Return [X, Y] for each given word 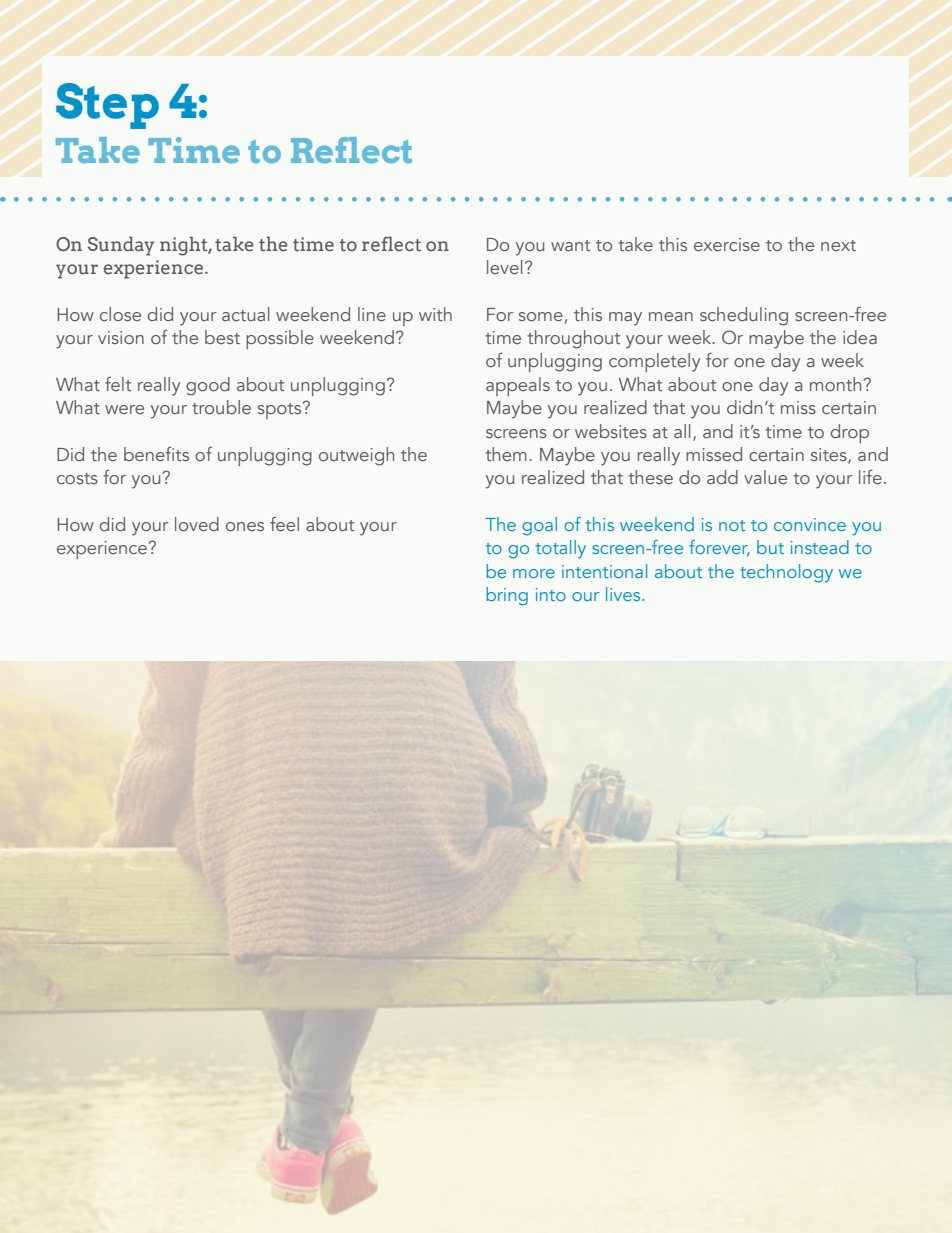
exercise [727, 244]
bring [507, 596]
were [124, 409]
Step [107, 106]
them [506, 454]
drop [849, 433]
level [504, 267]
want [571, 245]
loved [197, 524]
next [838, 245]
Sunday [120, 246]
